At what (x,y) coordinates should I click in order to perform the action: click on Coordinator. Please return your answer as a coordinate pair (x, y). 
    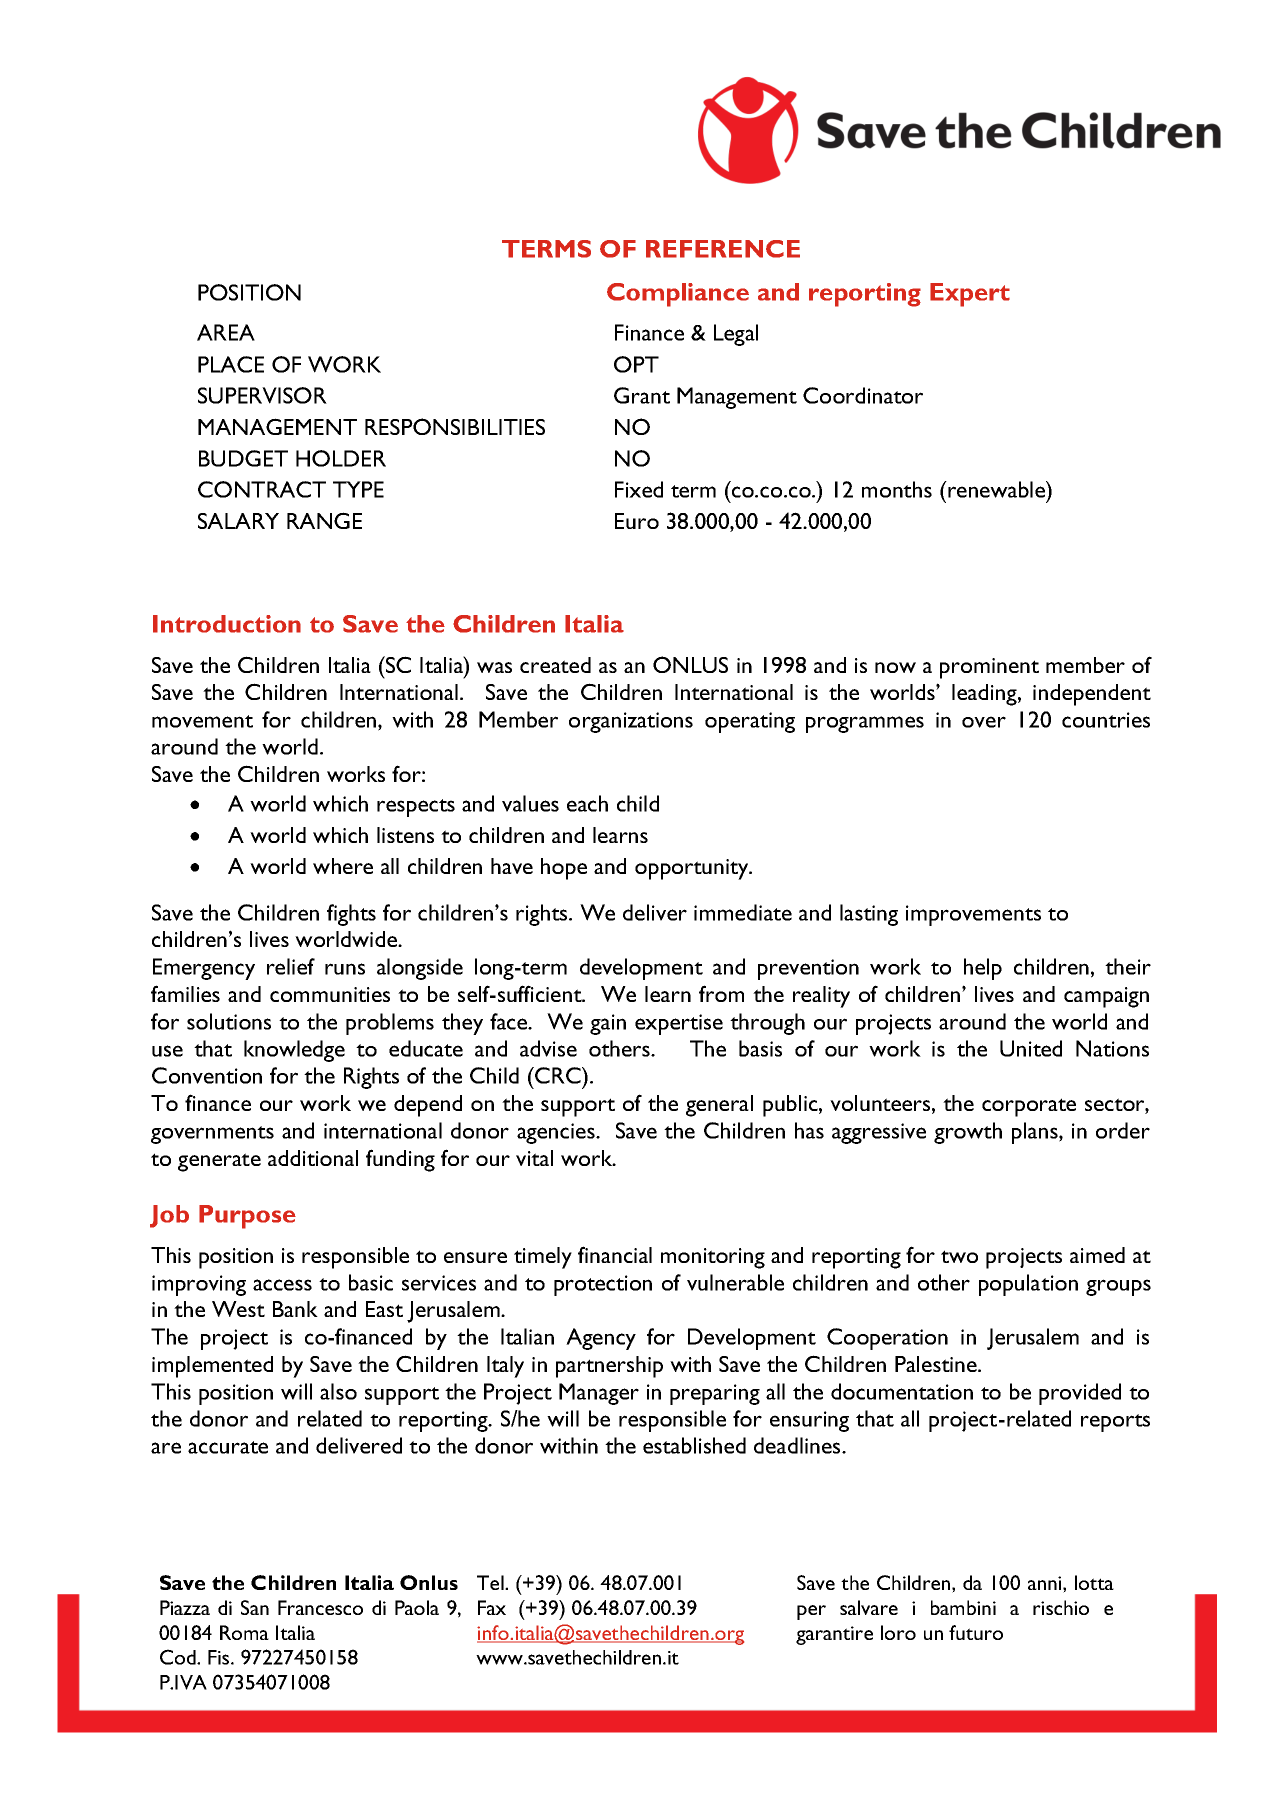
    Looking at the image, I should click on (863, 395).
